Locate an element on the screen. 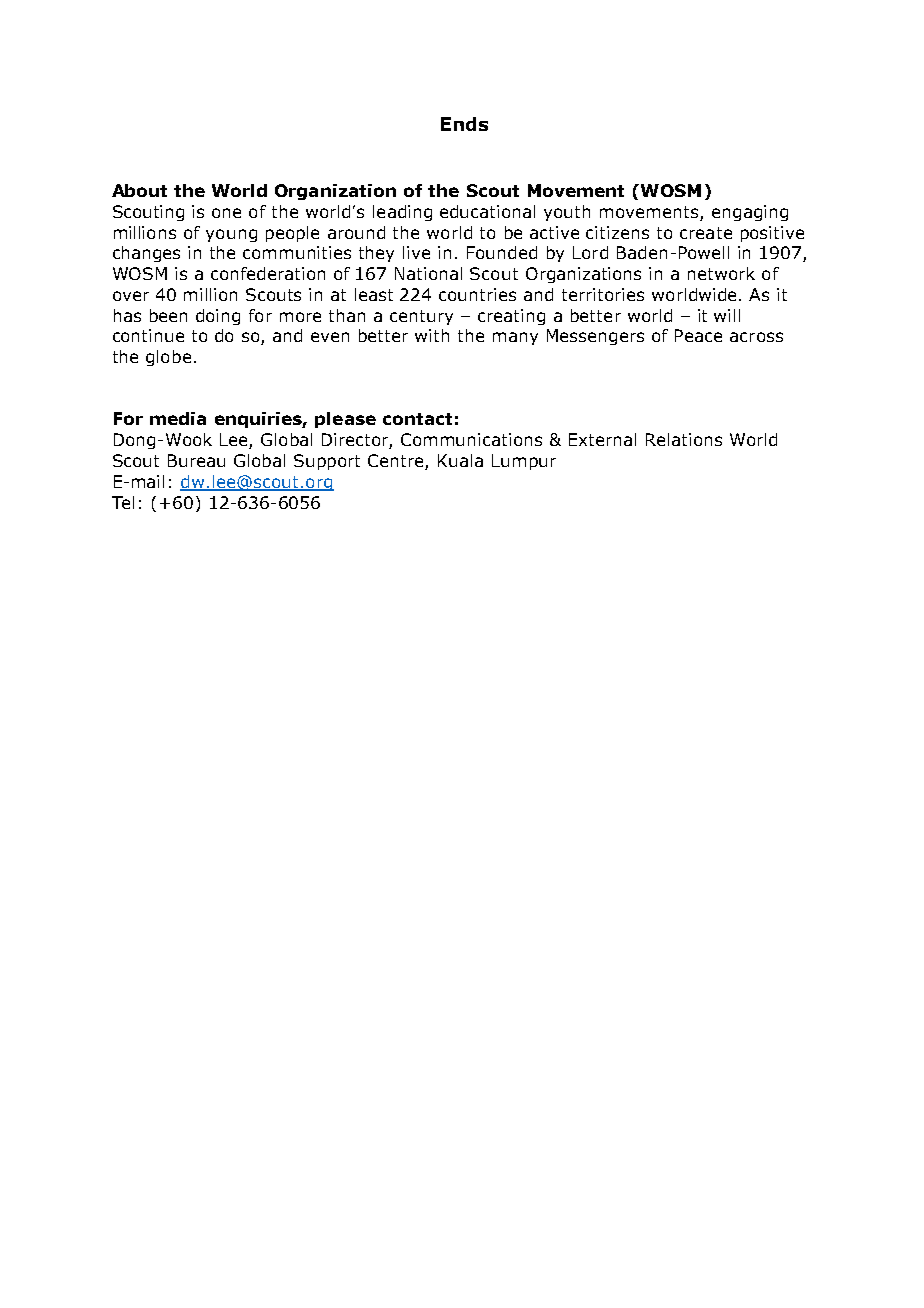 This screenshot has width=924, height=1308. Ends is located at coordinates (464, 124).
